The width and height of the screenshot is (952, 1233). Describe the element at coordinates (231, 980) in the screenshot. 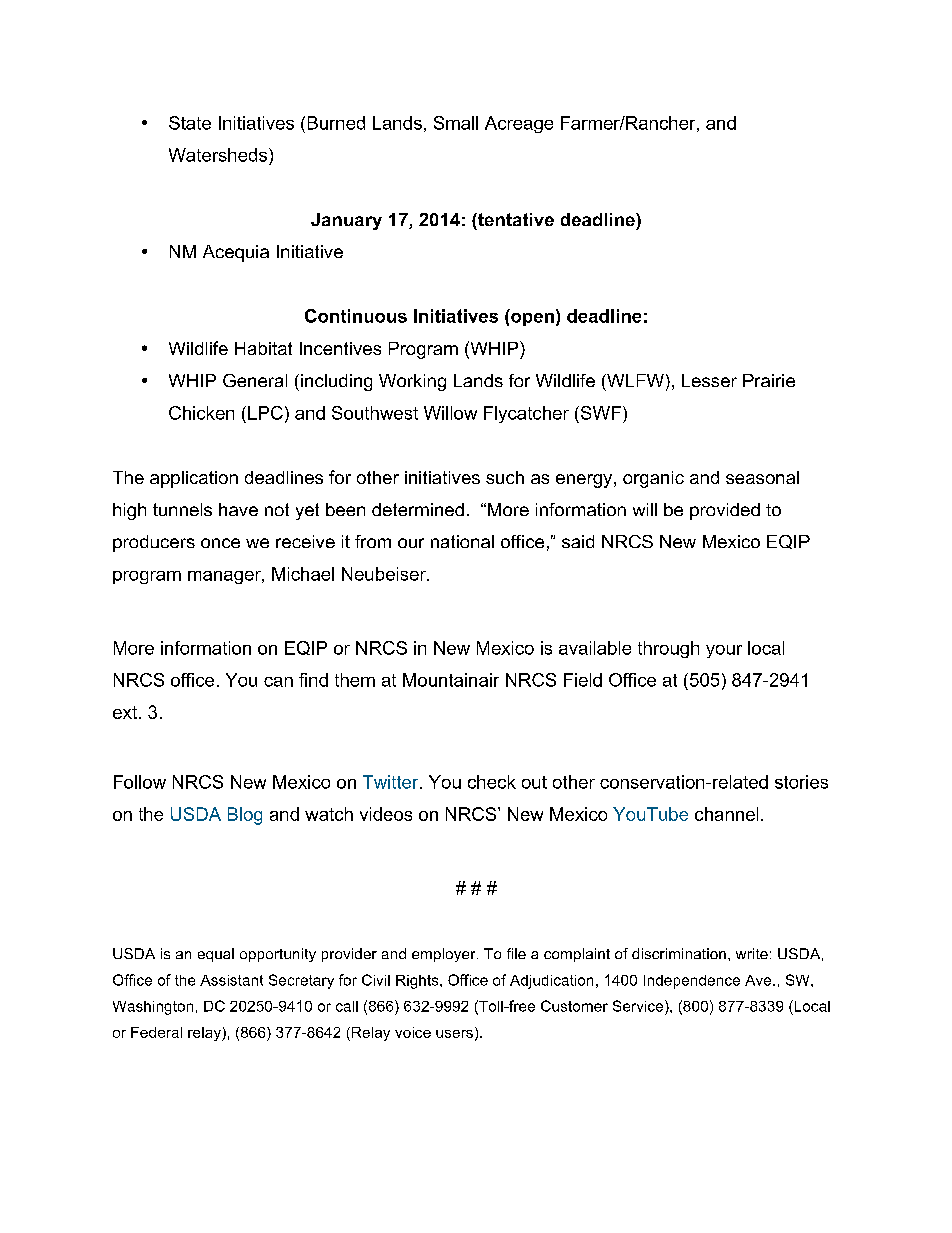

I see `Assistant` at that location.
